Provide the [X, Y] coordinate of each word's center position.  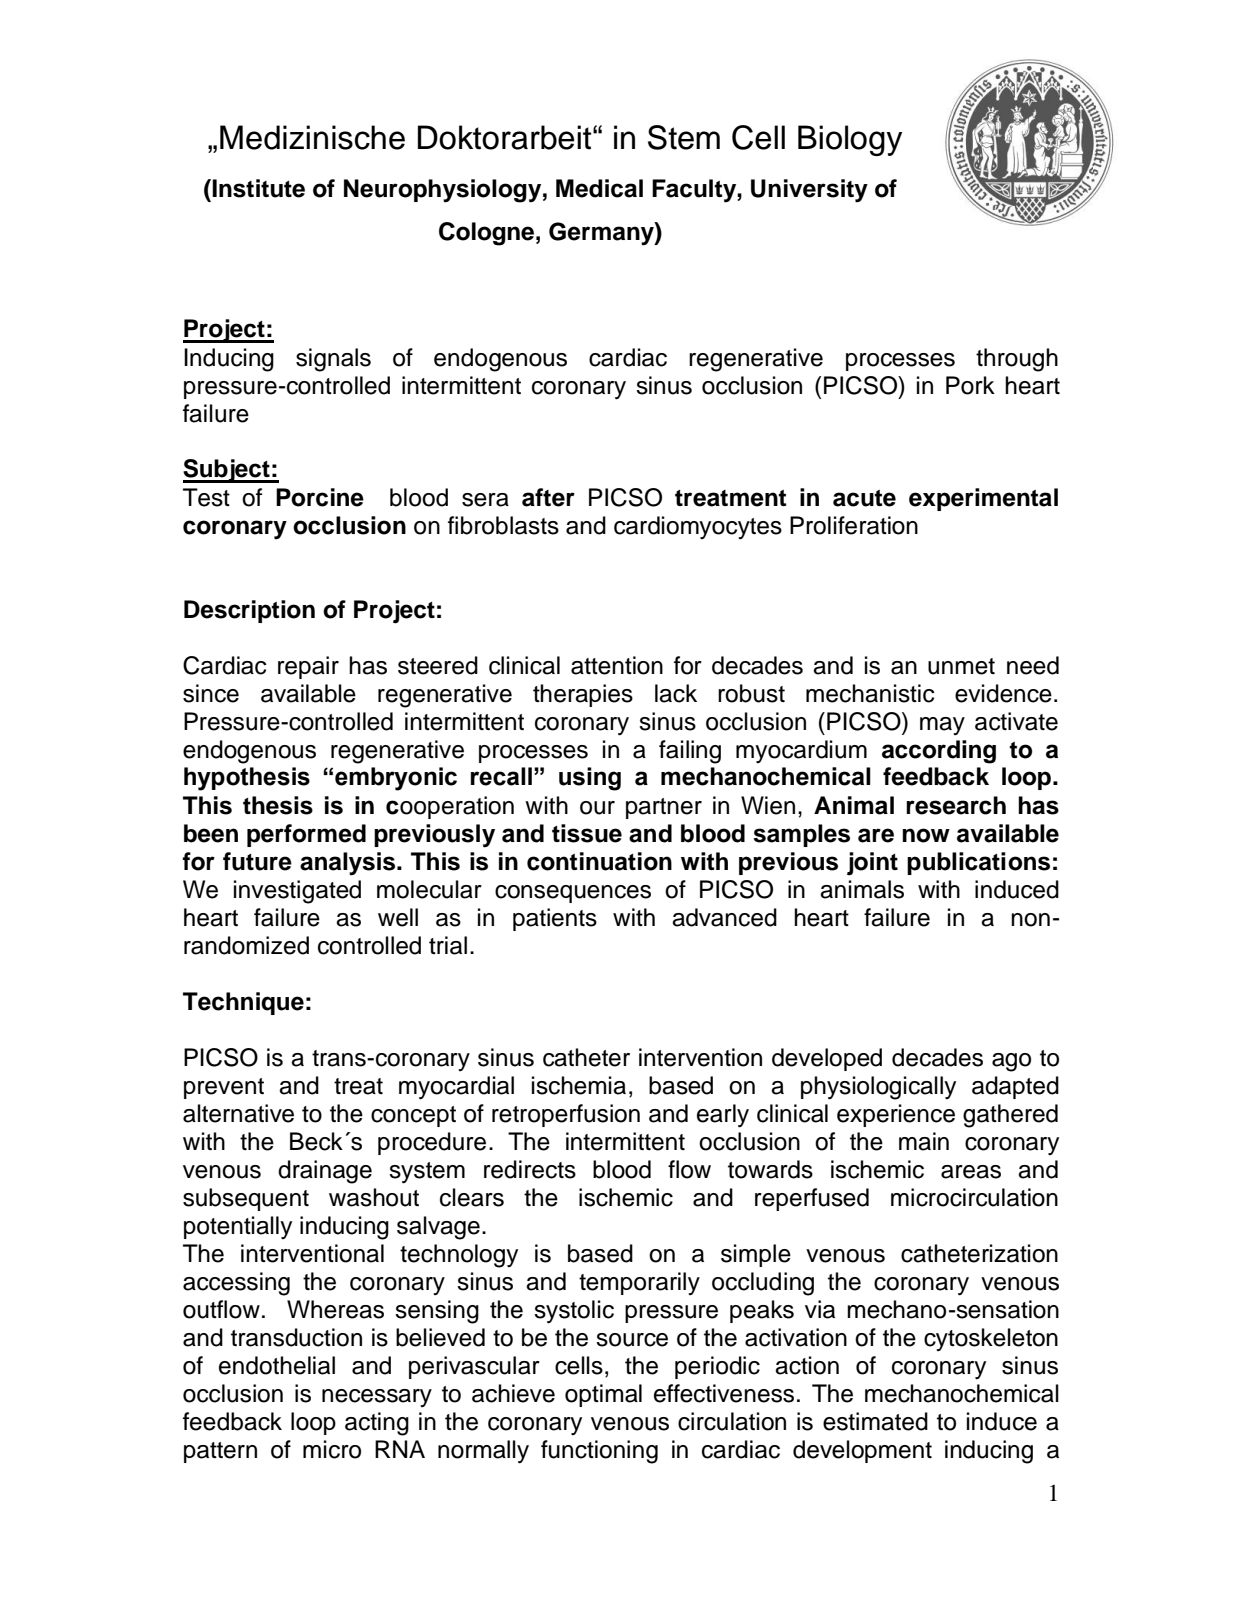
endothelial [277, 1365]
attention [617, 665]
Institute [258, 188]
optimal [603, 1395]
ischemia [579, 1085]
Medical [599, 188]
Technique [243, 1003]
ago [1011, 1062]
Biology [850, 140]
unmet [961, 666]
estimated [875, 1421]
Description [249, 611]
